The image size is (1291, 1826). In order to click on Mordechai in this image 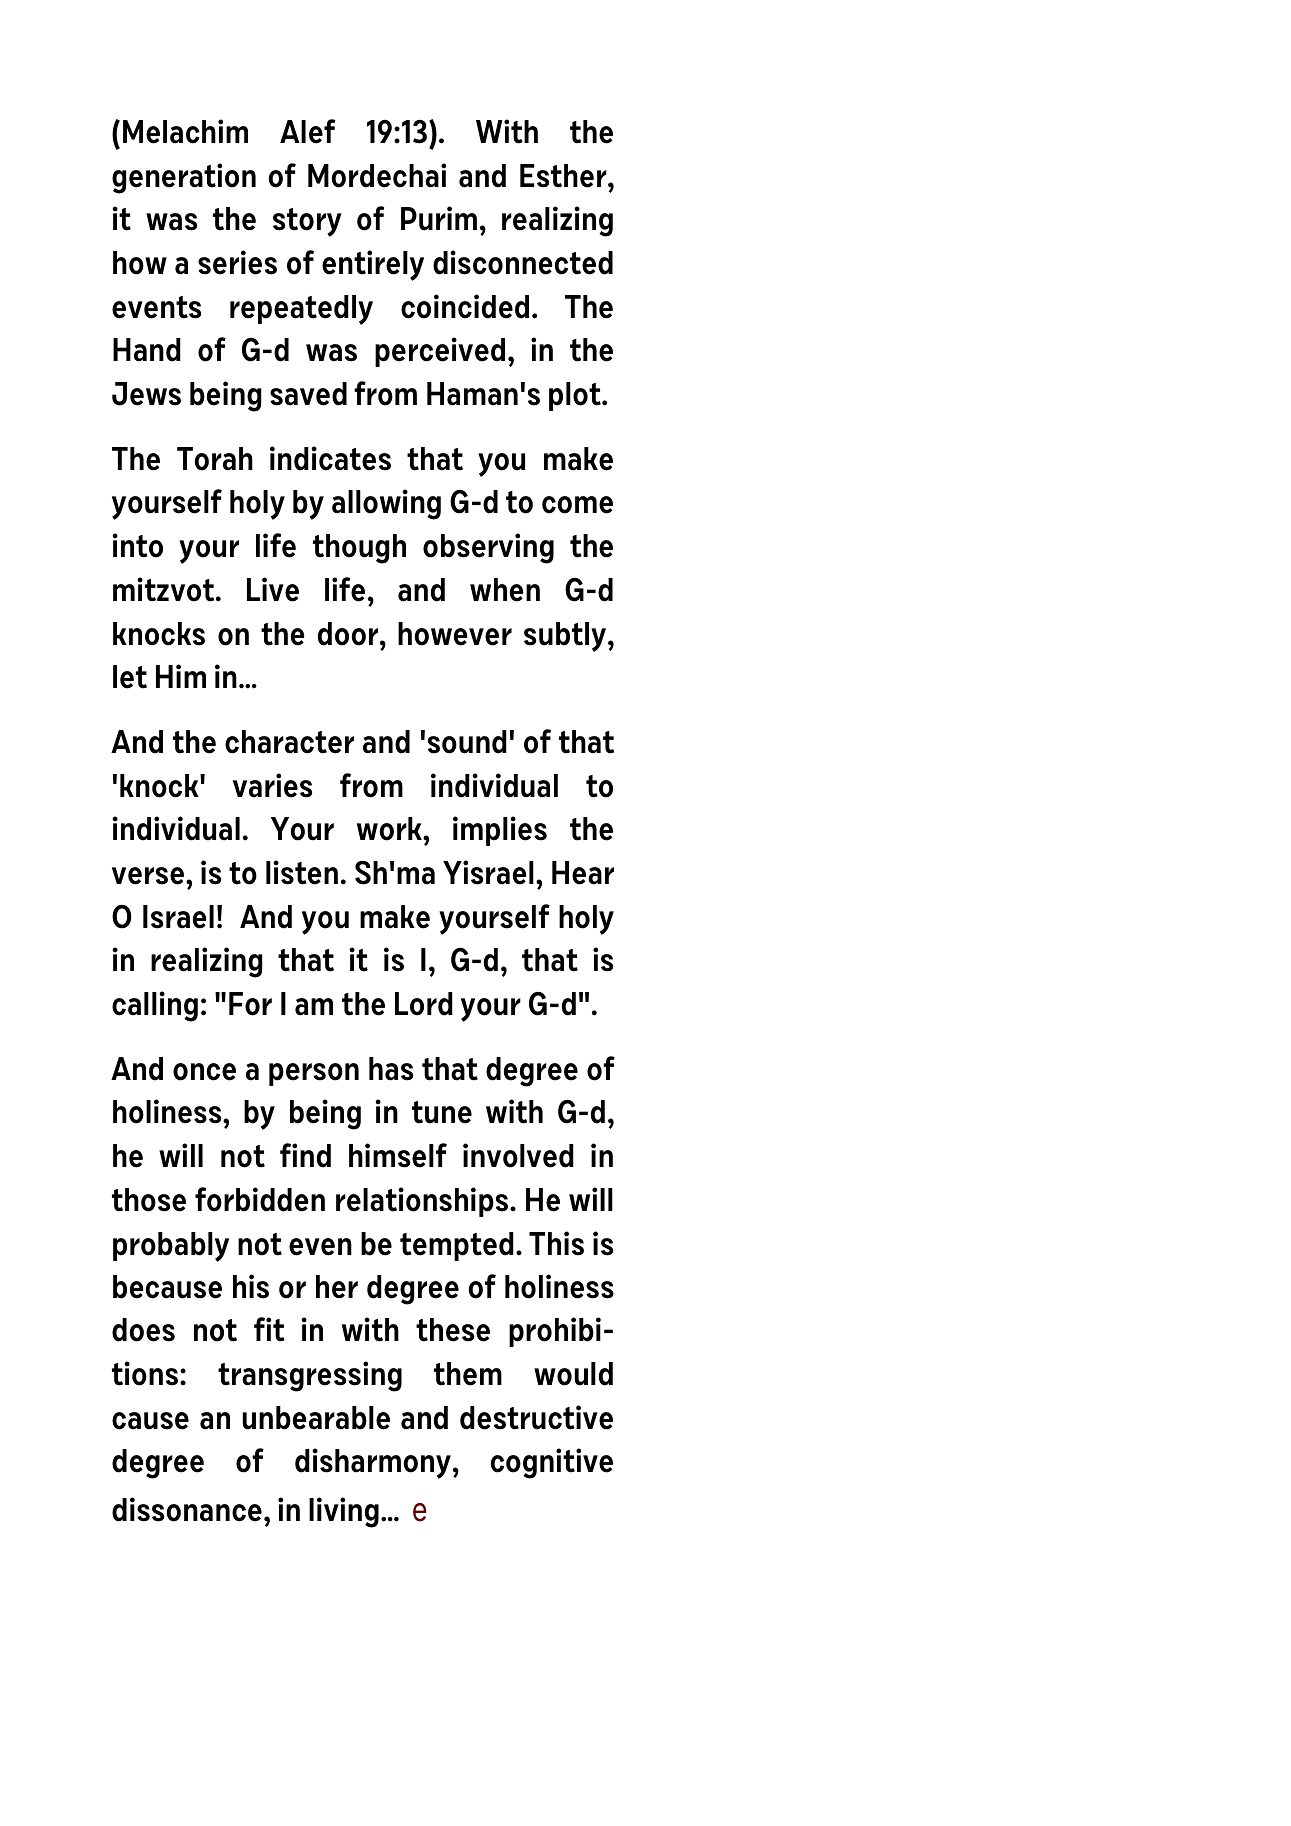, I will do `click(377, 175)`.
